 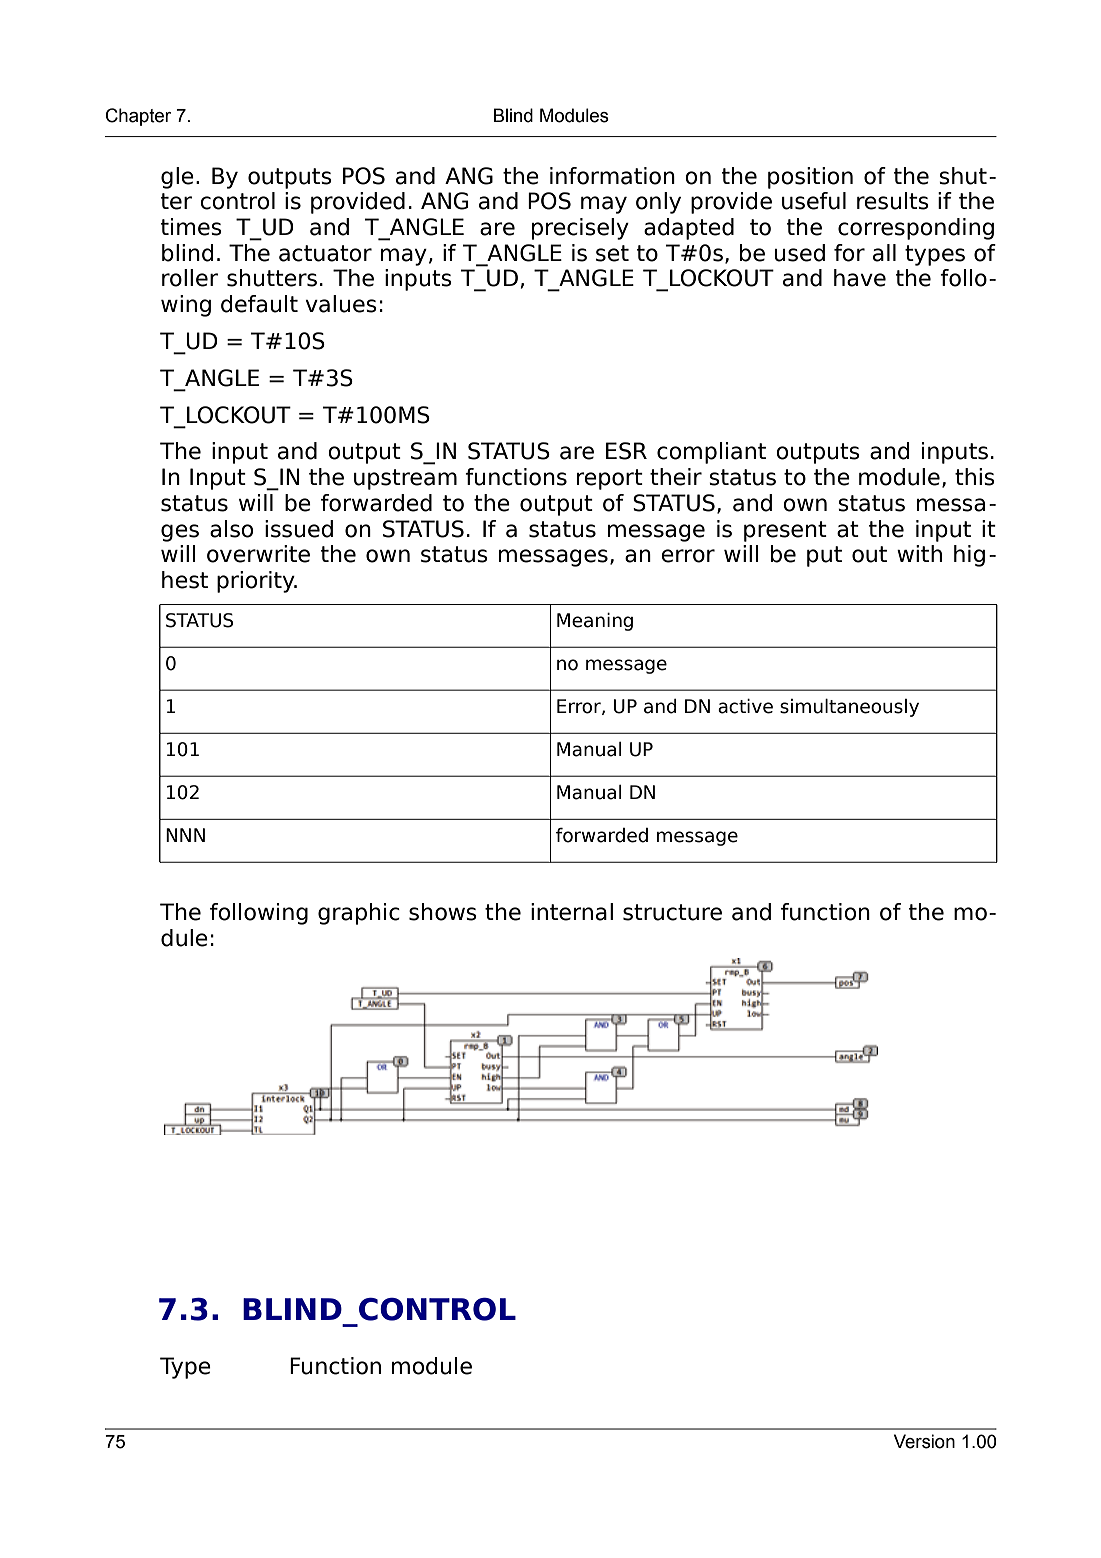 I want to click on internal, so click(x=572, y=912).
